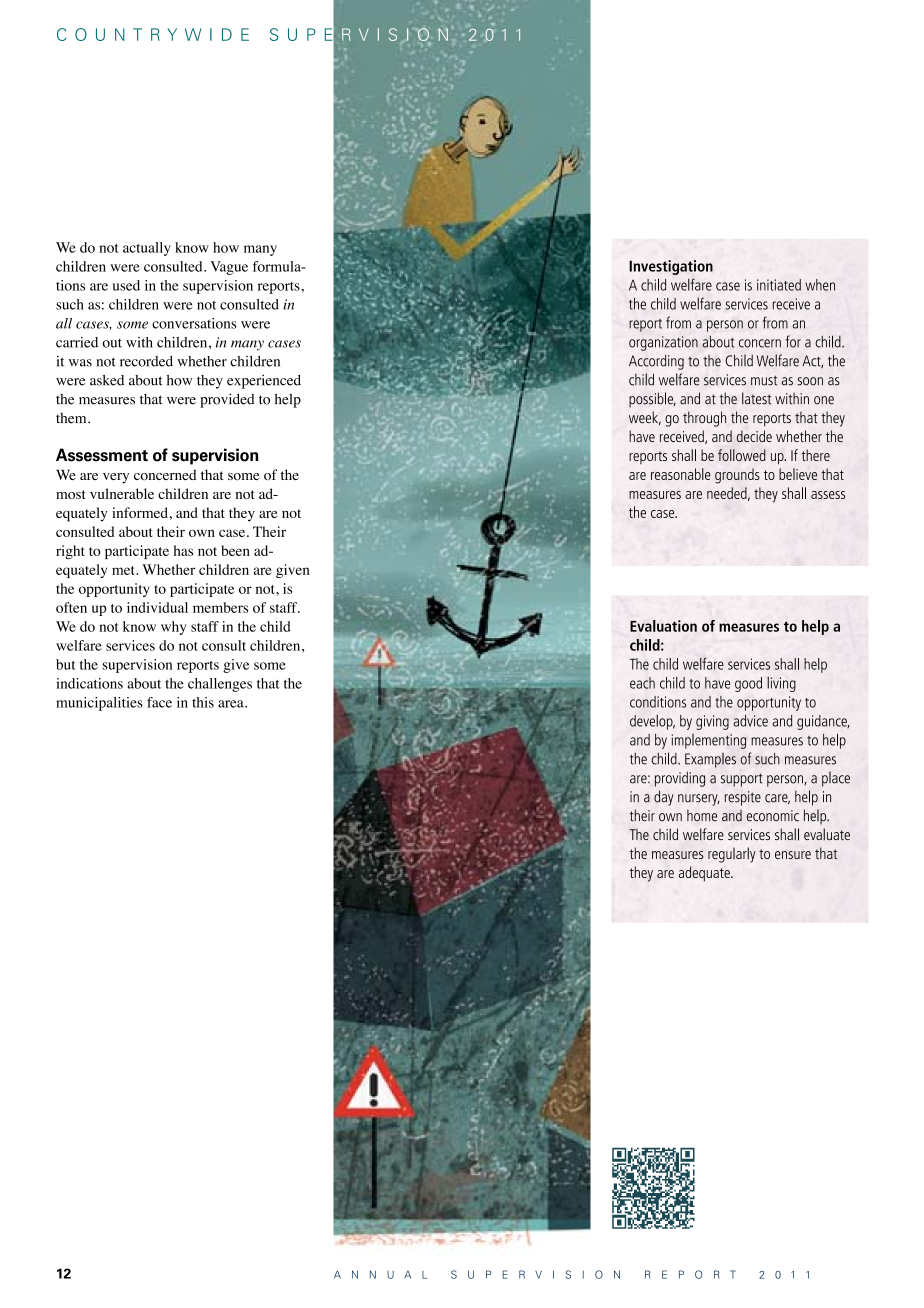  Describe the element at coordinates (748, 684) in the screenshot. I see `good` at that location.
